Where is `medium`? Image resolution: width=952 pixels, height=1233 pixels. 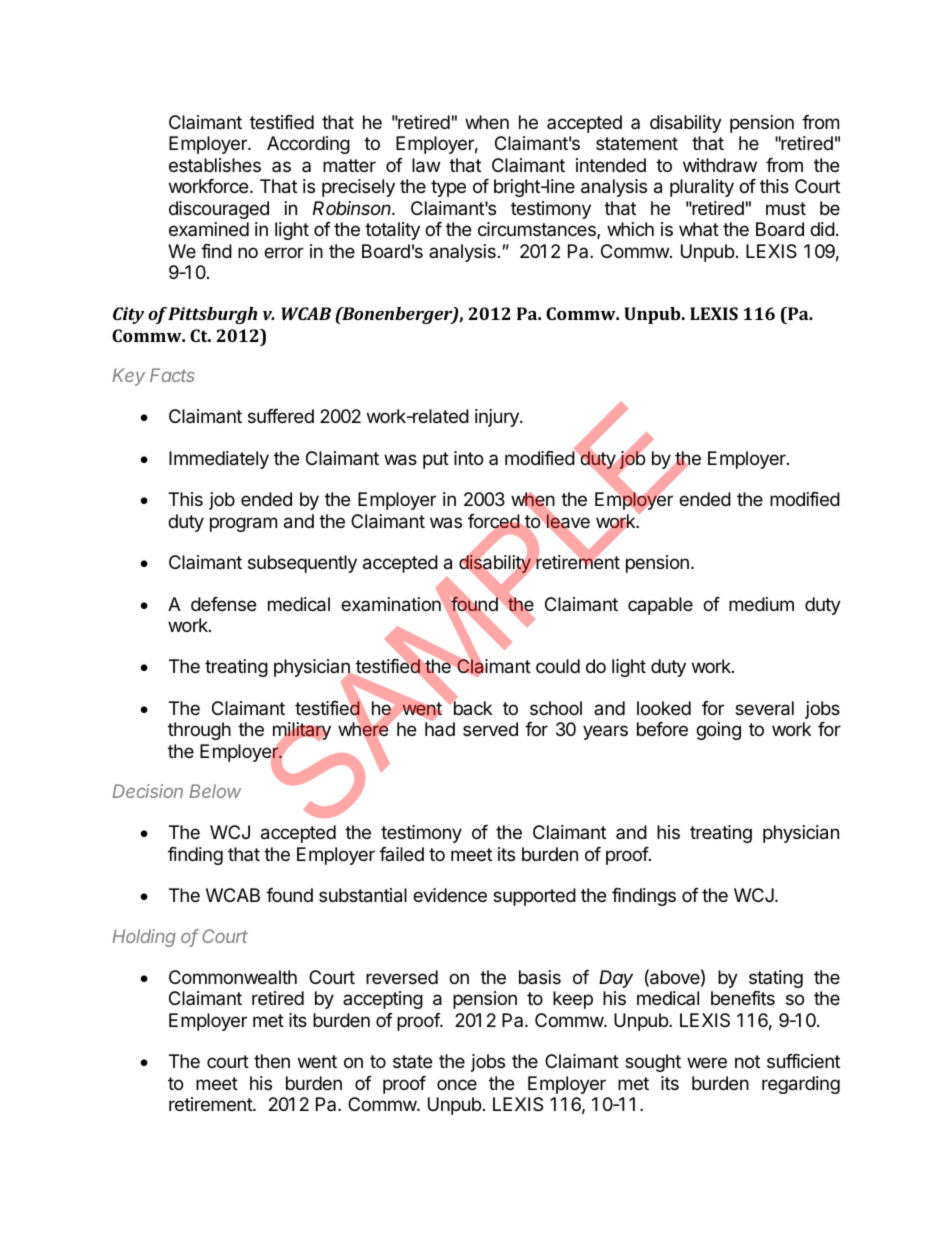 medium is located at coordinates (761, 604).
